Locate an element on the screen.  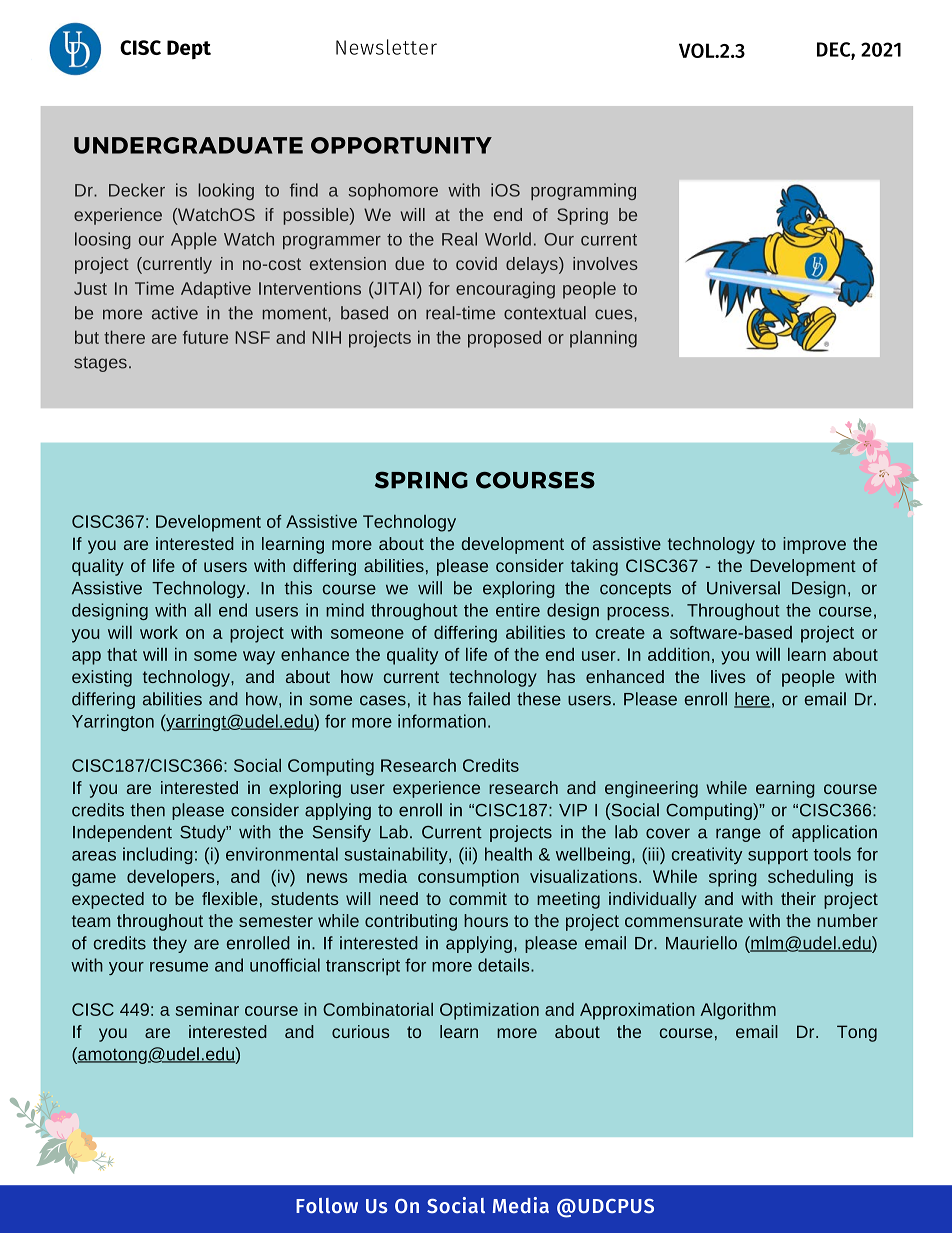
proposed is located at coordinates (504, 339).
